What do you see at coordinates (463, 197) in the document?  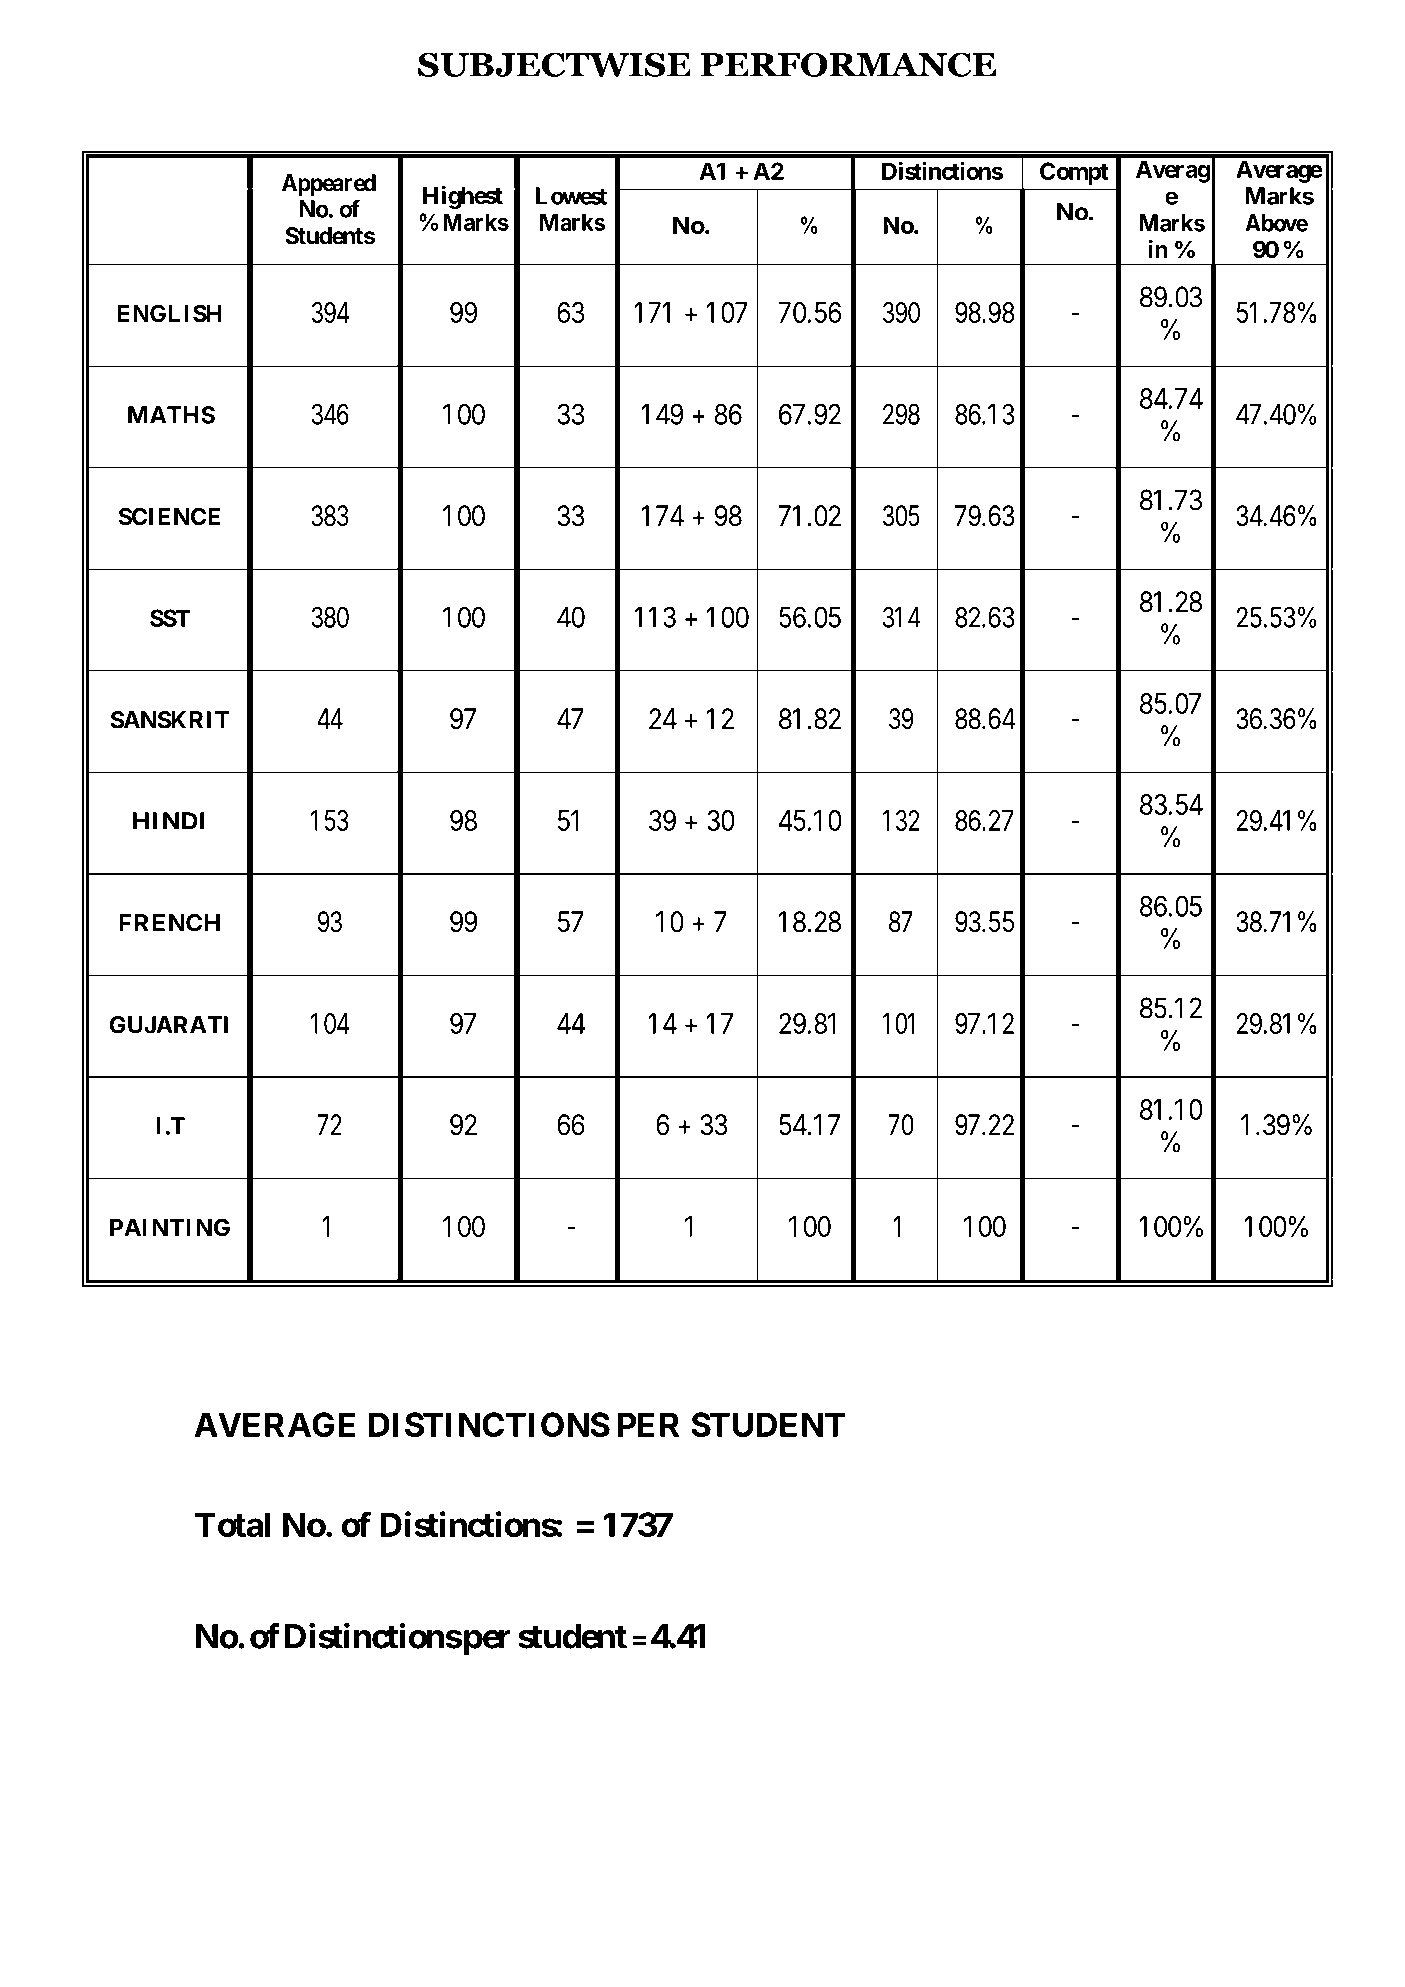 I see `Highest` at bounding box center [463, 197].
